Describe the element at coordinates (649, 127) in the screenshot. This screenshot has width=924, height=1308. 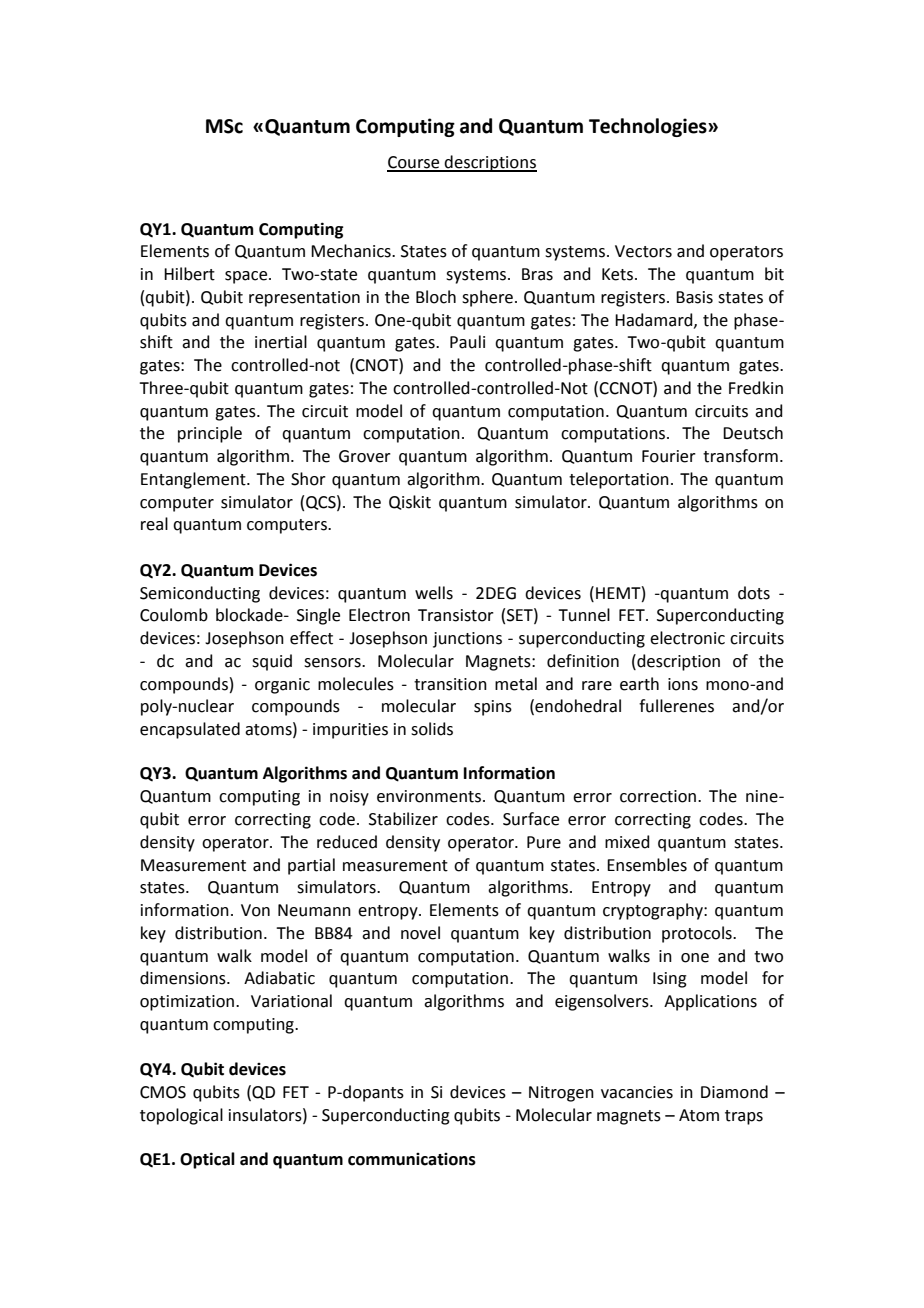
I see `Technologies` at that location.
